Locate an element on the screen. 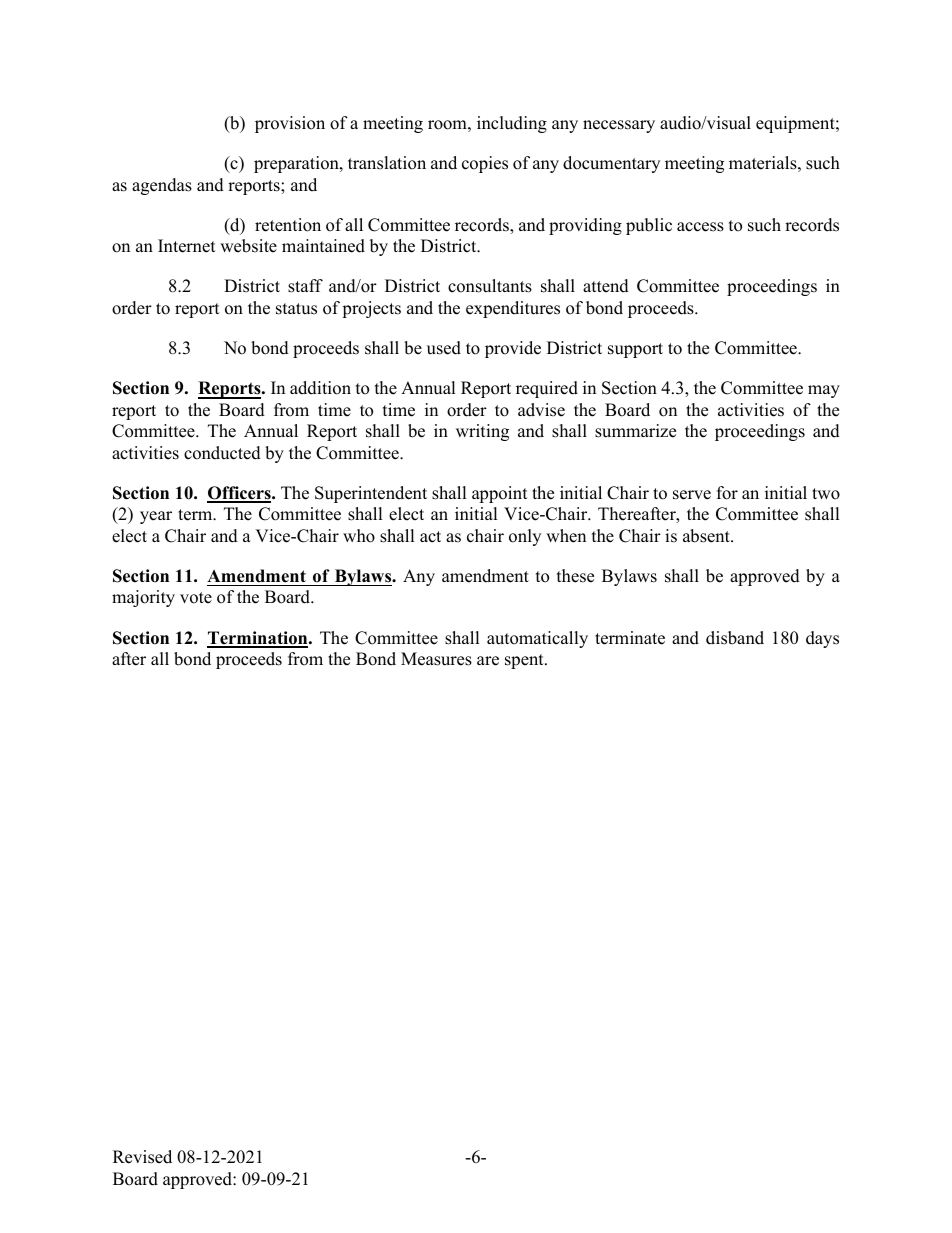  spent is located at coordinates (525, 661).
